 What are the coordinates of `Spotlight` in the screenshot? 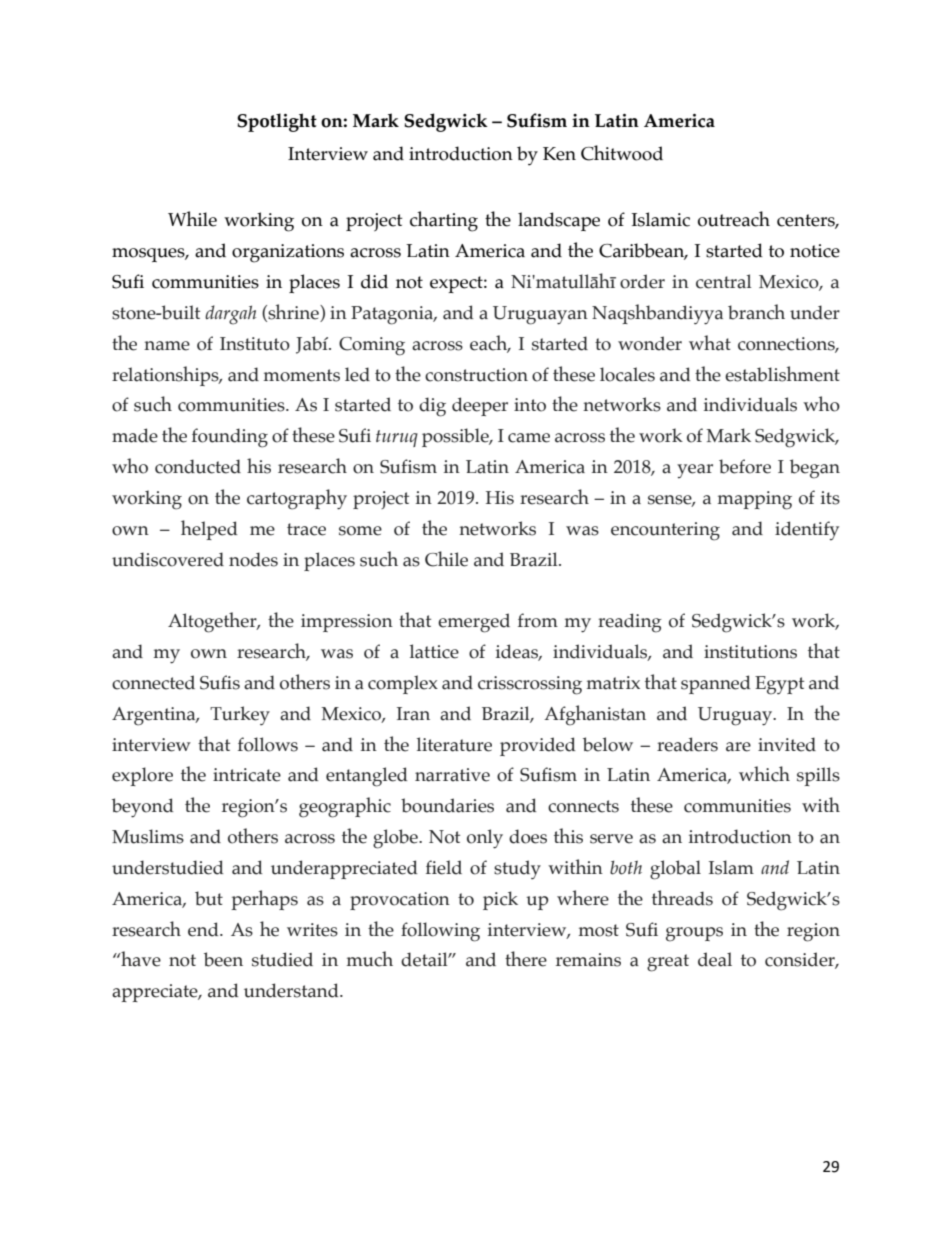 It's located at (277, 122).
